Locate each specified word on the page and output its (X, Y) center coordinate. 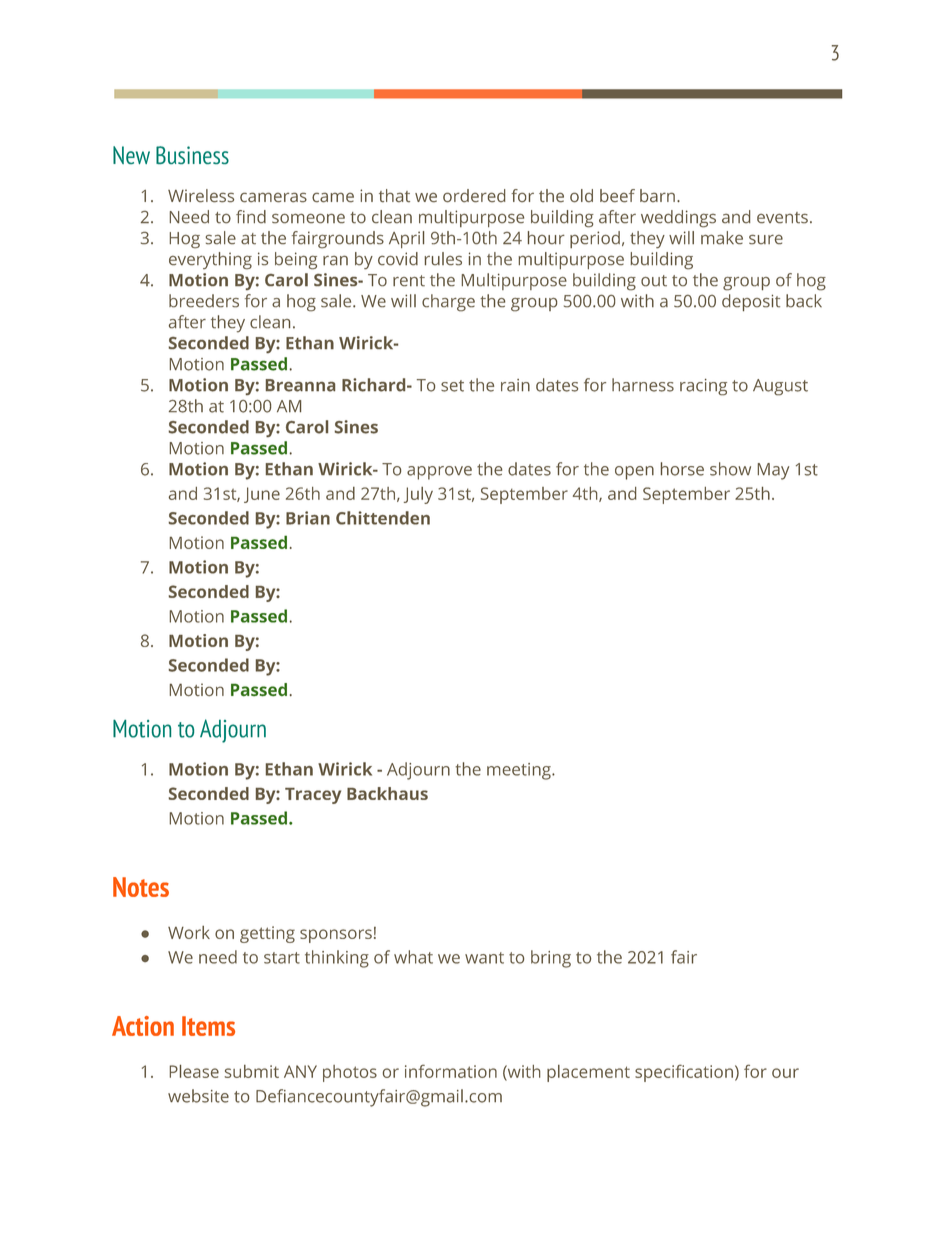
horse (682, 469)
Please (194, 1071)
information (451, 1071)
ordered (474, 196)
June (262, 495)
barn (657, 196)
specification (684, 1073)
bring (551, 959)
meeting (520, 771)
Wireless (201, 196)
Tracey (313, 796)
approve (439, 473)
